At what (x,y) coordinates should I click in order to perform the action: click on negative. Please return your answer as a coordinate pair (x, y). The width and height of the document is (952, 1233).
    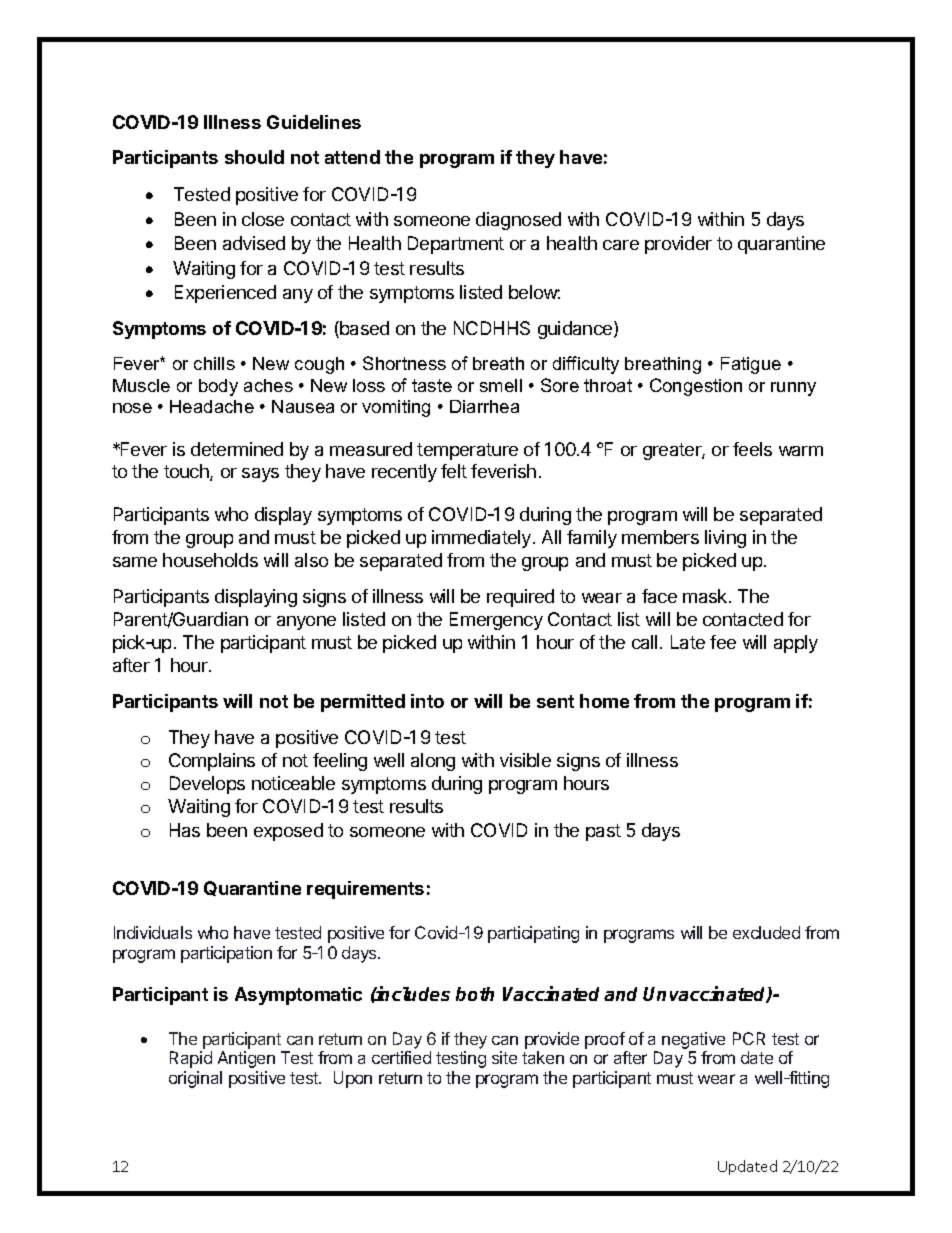
    Looking at the image, I should click on (693, 1040).
